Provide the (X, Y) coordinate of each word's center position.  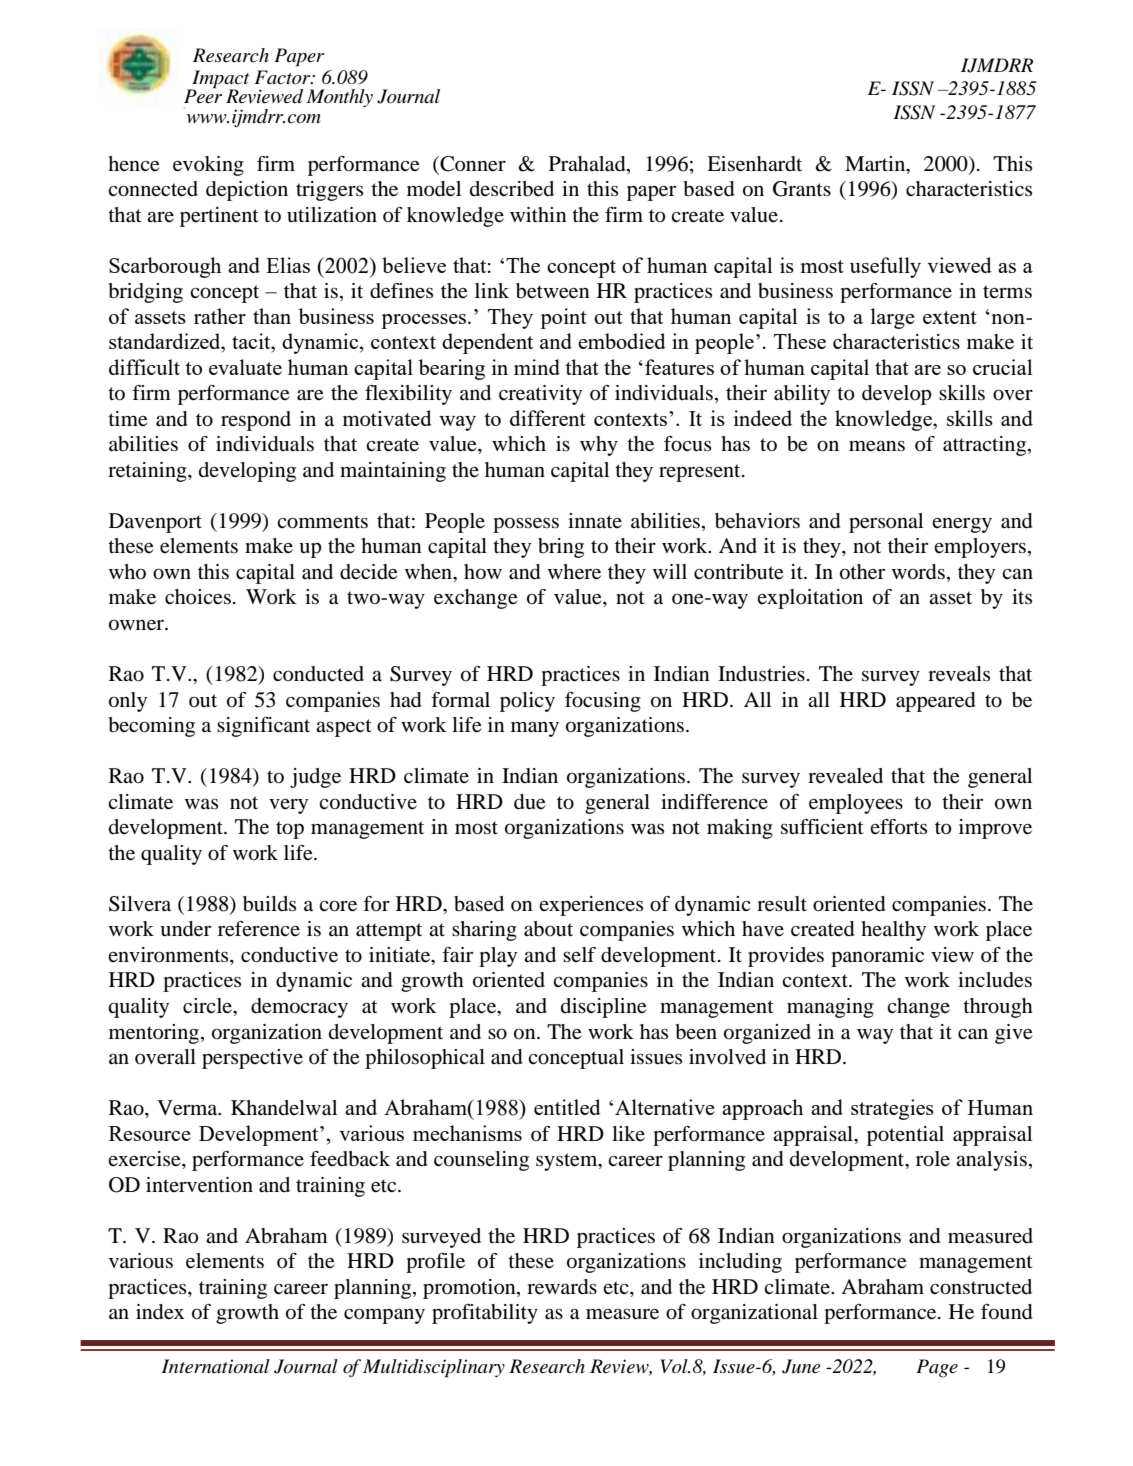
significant (263, 727)
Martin (876, 164)
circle (208, 1005)
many (535, 729)
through (998, 1008)
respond (256, 421)
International (215, 1366)
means (877, 446)
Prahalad (588, 164)
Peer (203, 95)
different (548, 418)
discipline (603, 1008)
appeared (936, 702)
